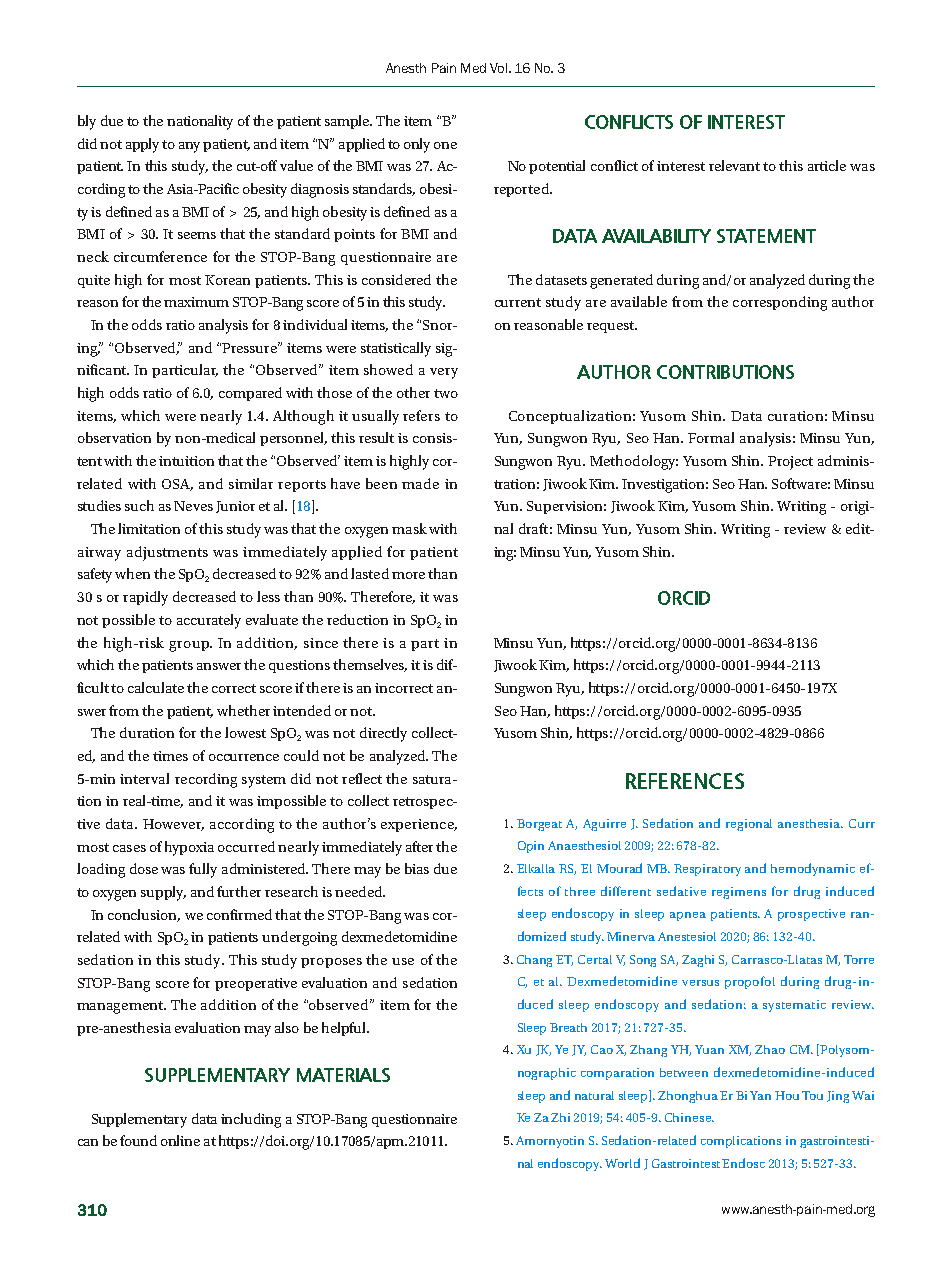  What do you see at coordinates (790, 463) in the document?
I see `Project` at bounding box center [790, 463].
